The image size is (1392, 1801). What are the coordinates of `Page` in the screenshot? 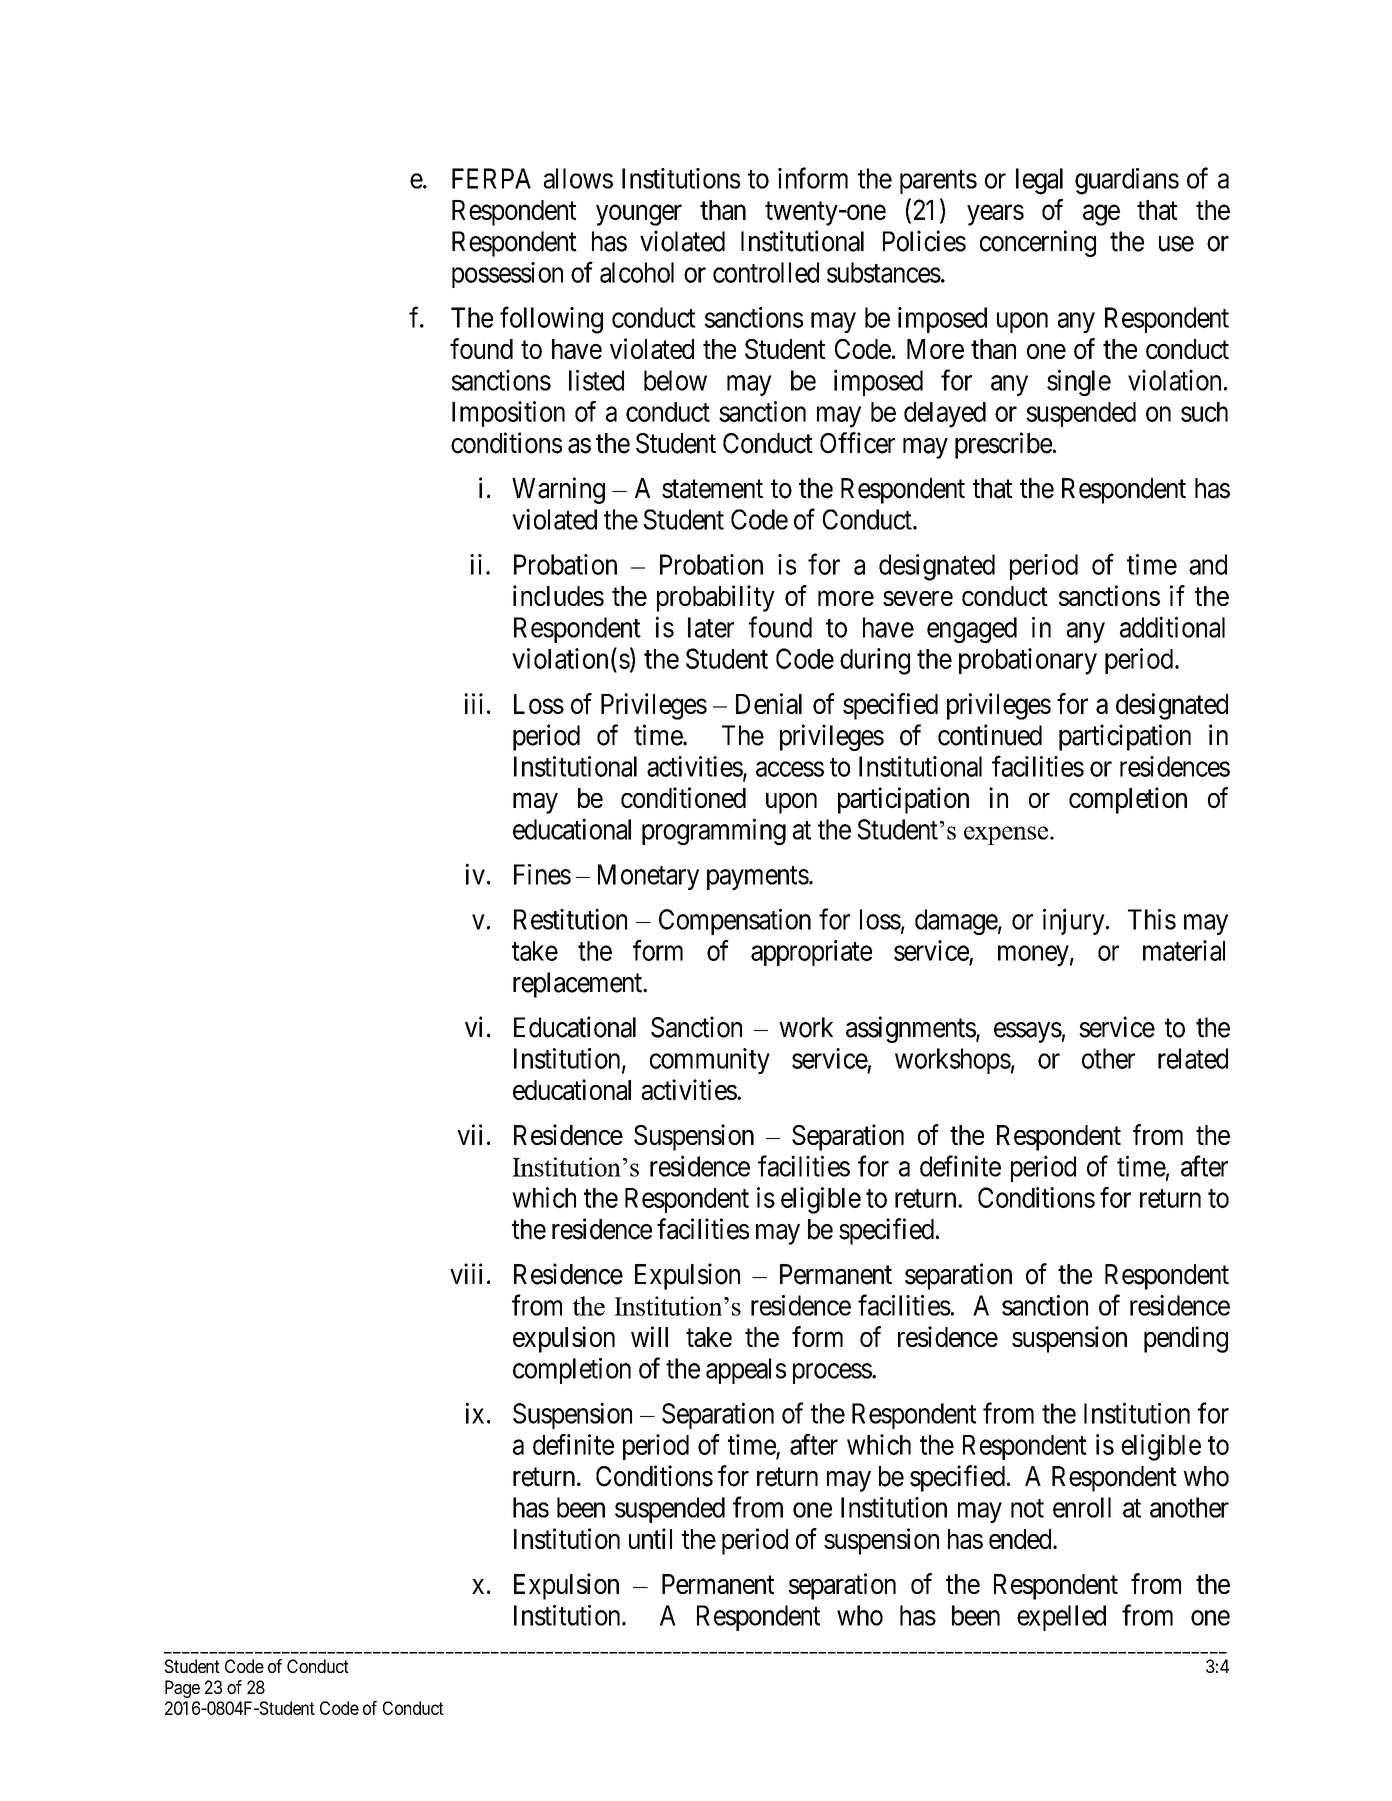 It's located at (182, 1689).
